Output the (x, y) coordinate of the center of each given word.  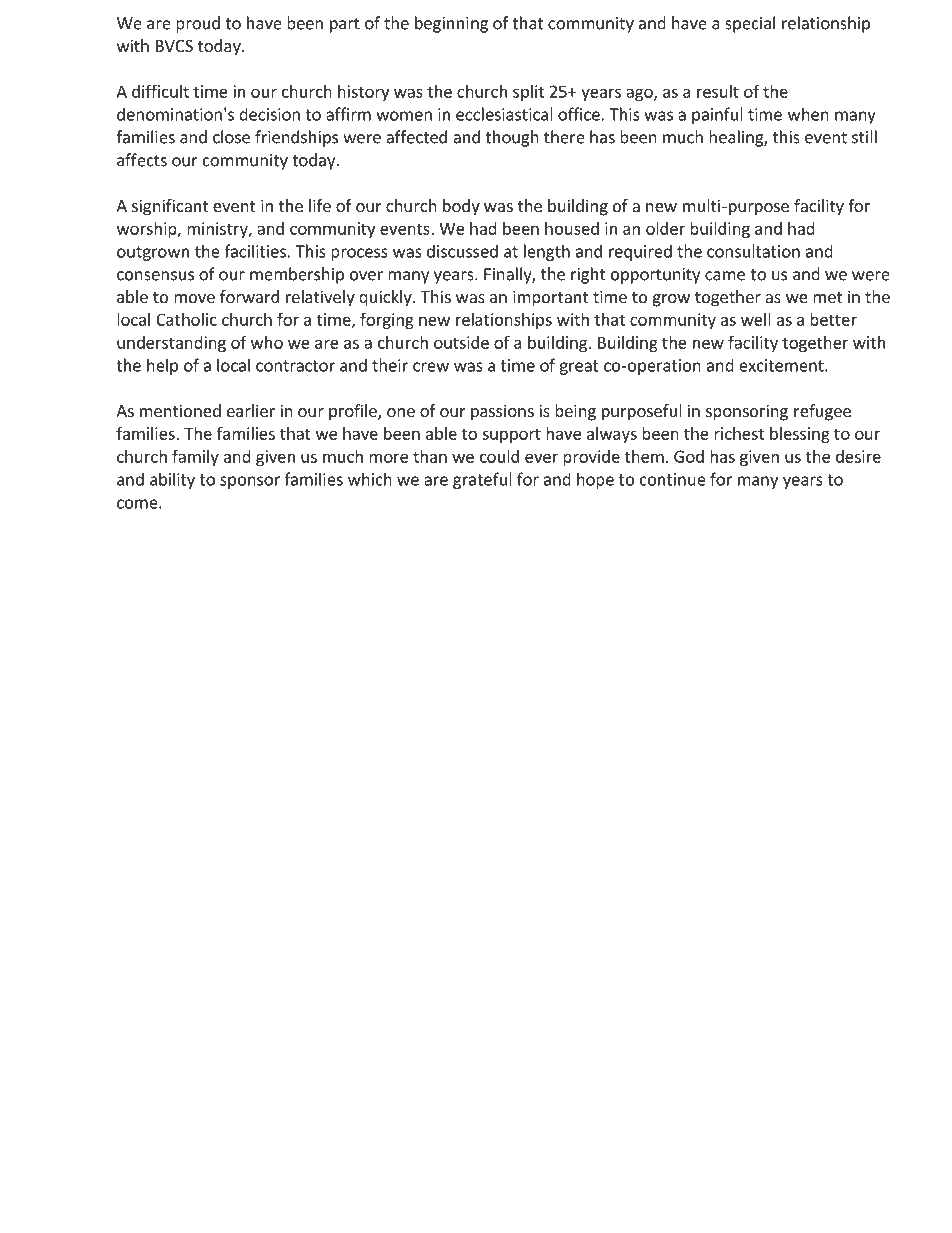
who (267, 342)
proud (198, 24)
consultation (753, 251)
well (756, 319)
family (195, 457)
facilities (255, 251)
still (864, 137)
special (750, 24)
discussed (462, 251)
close (231, 137)
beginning (451, 24)
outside (461, 342)
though (512, 138)
